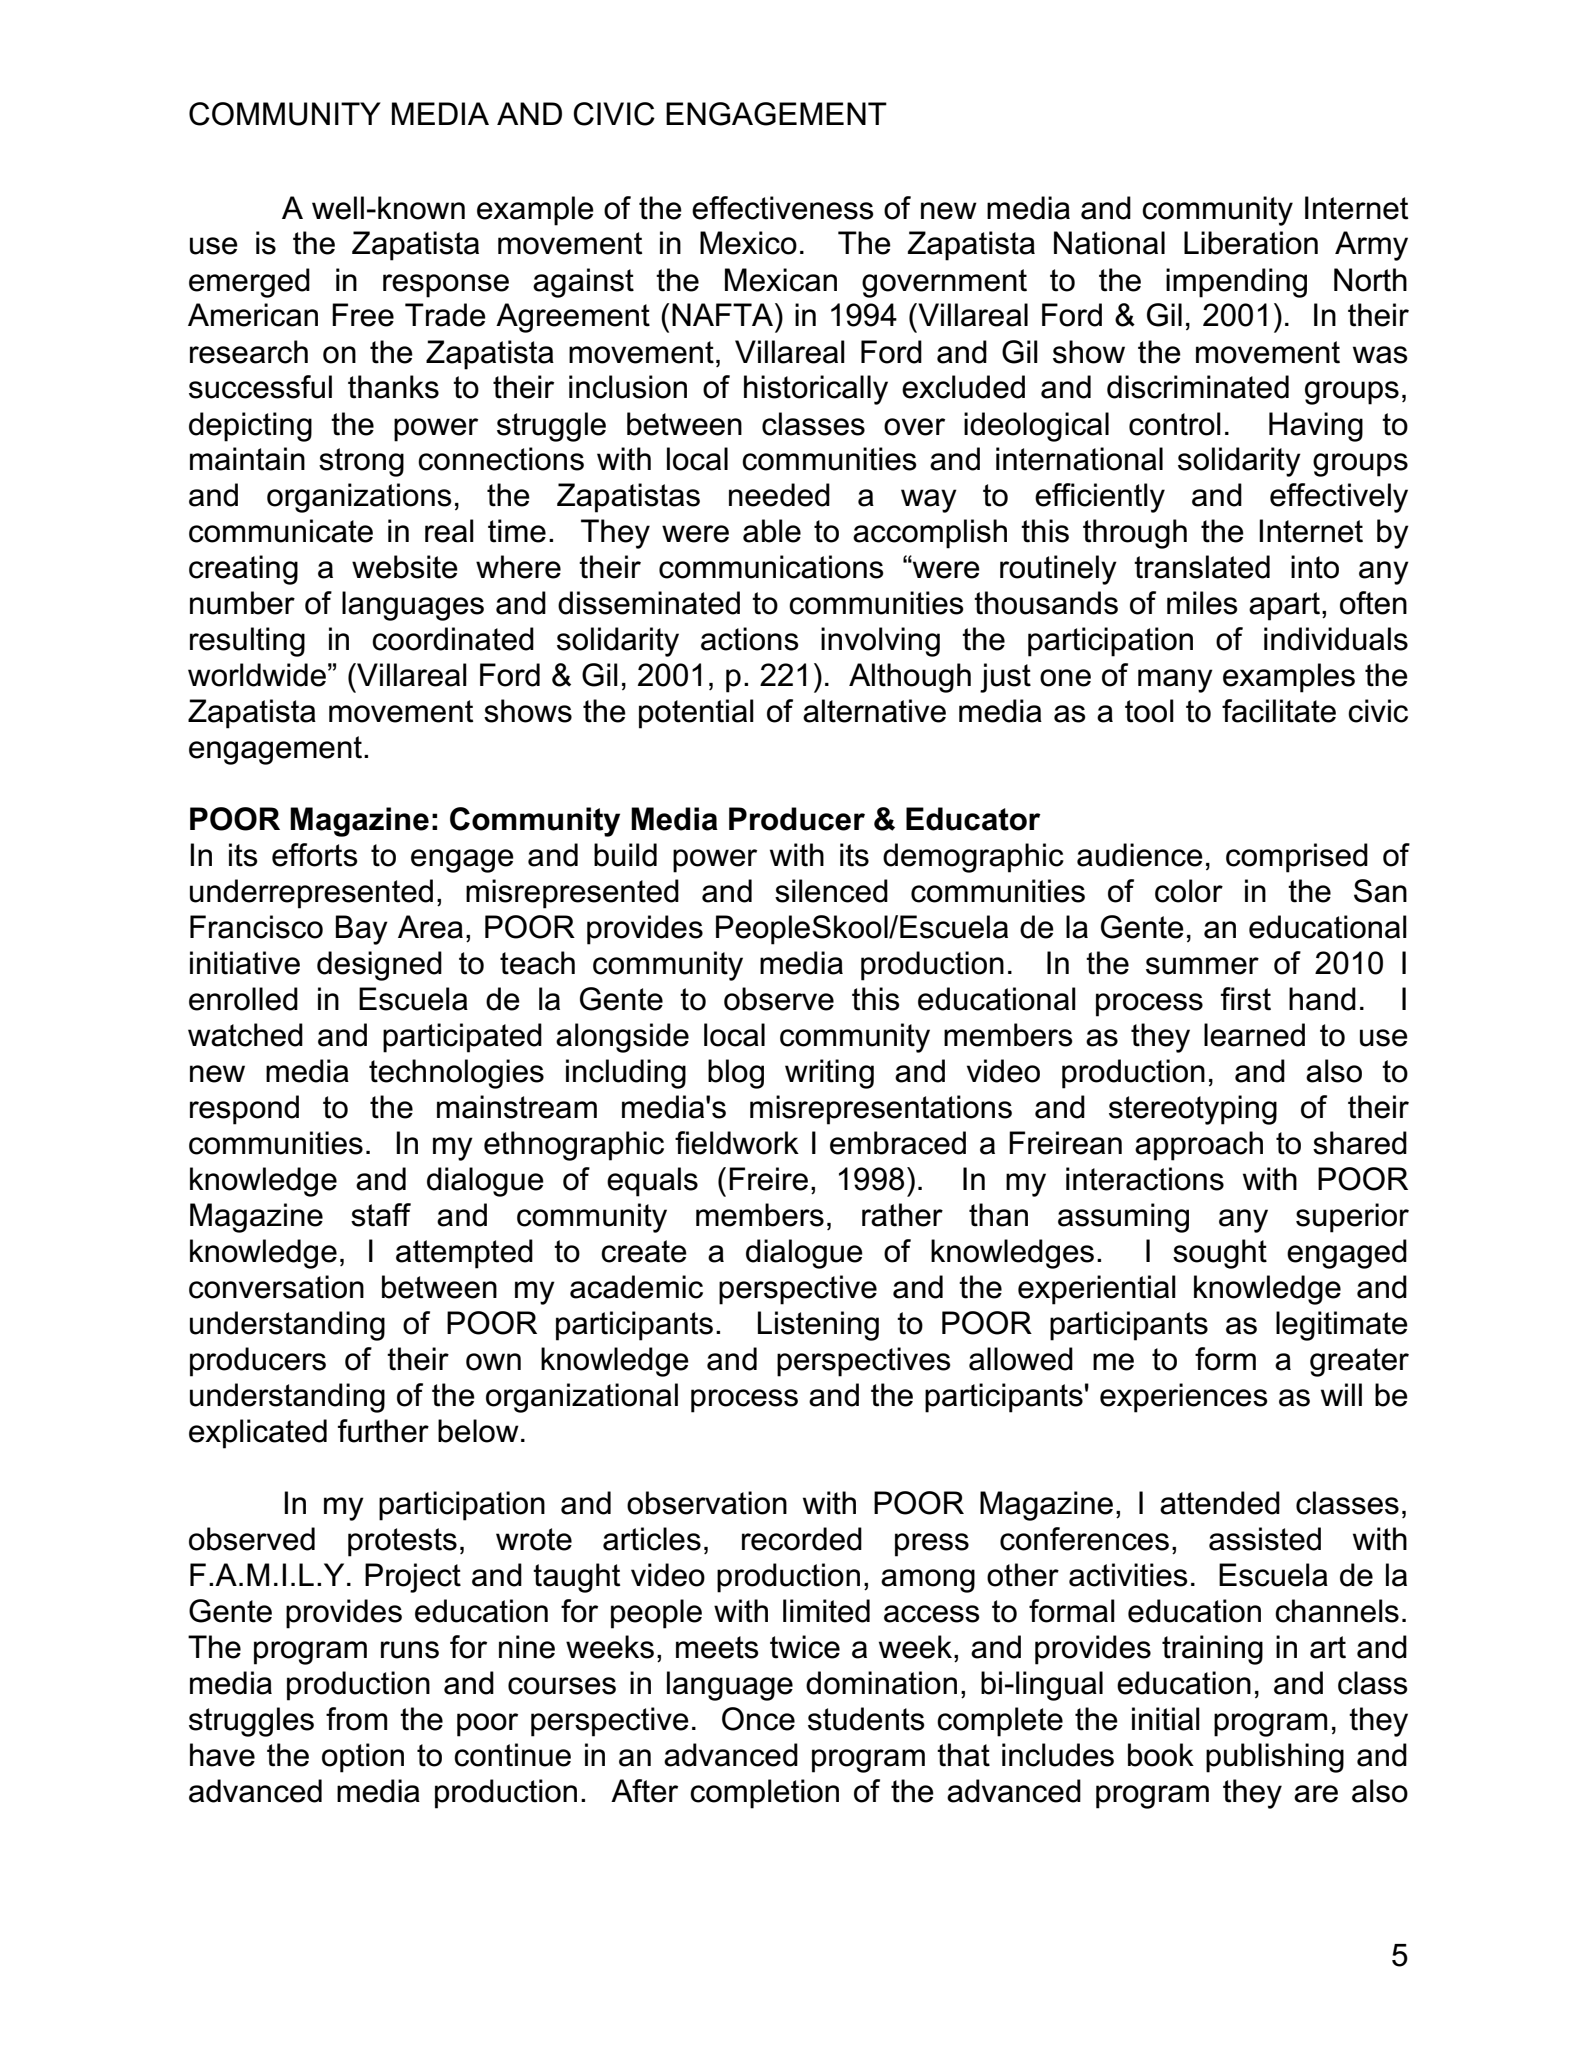  Describe the element at coordinates (1220, 1503) in the page. I see `attended` at that location.
